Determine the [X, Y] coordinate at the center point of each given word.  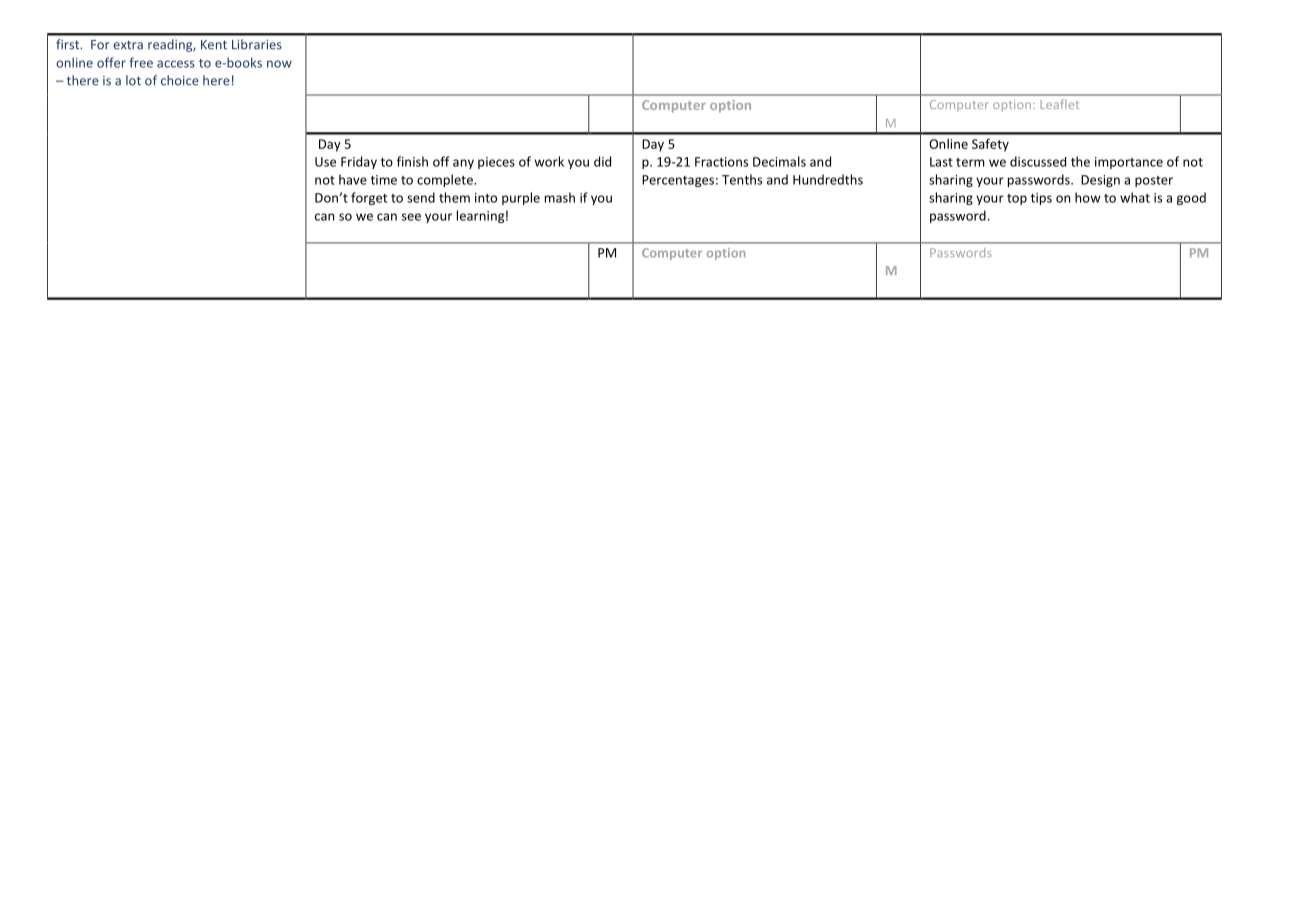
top [1017, 199]
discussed [1038, 161]
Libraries [257, 44]
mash [560, 197]
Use [325, 162]
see [411, 217]
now [279, 64]
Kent [214, 45]
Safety [990, 145]
